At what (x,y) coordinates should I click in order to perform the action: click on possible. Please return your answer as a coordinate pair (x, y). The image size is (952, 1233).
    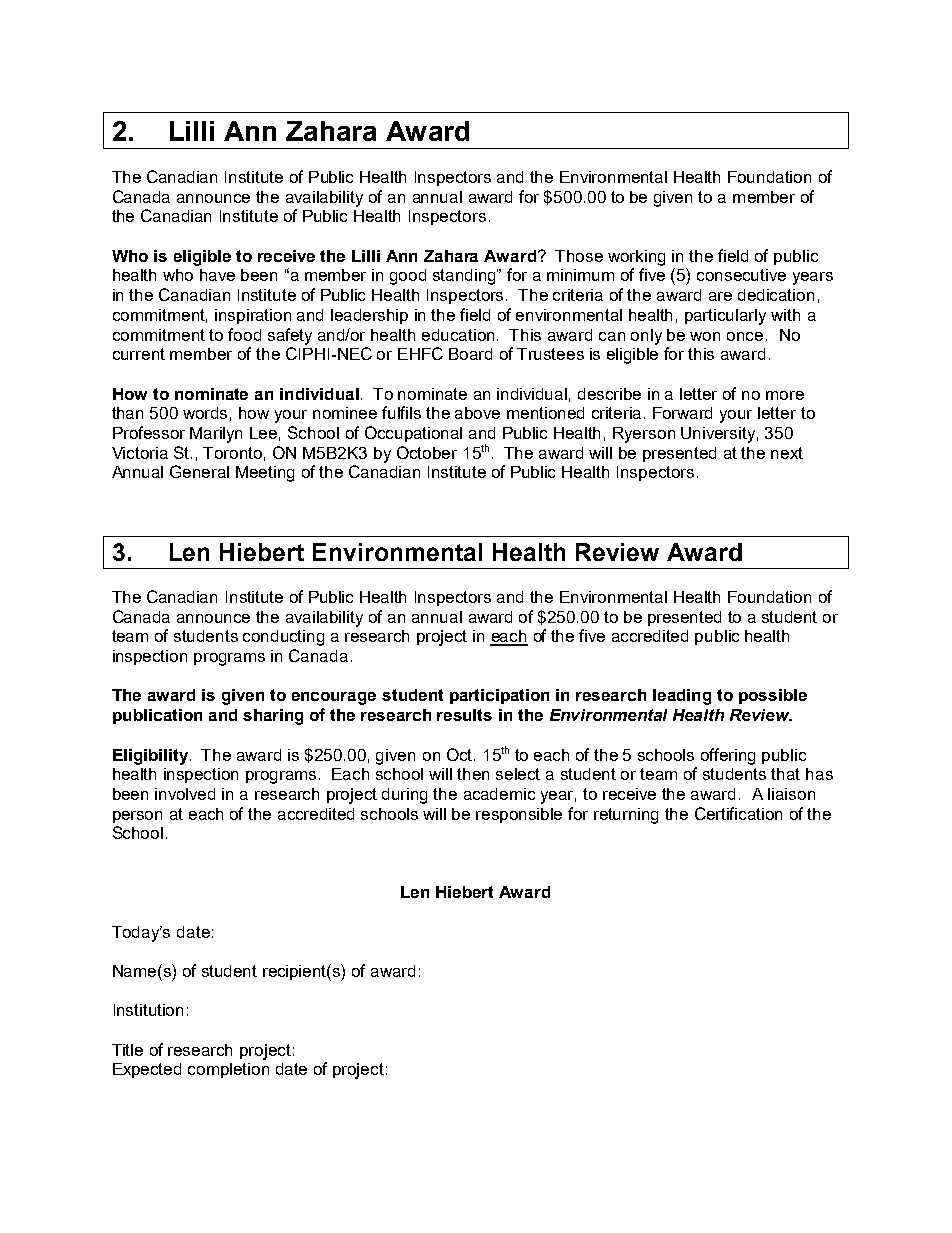
    Looking at the image, I should click on (773, 696).
